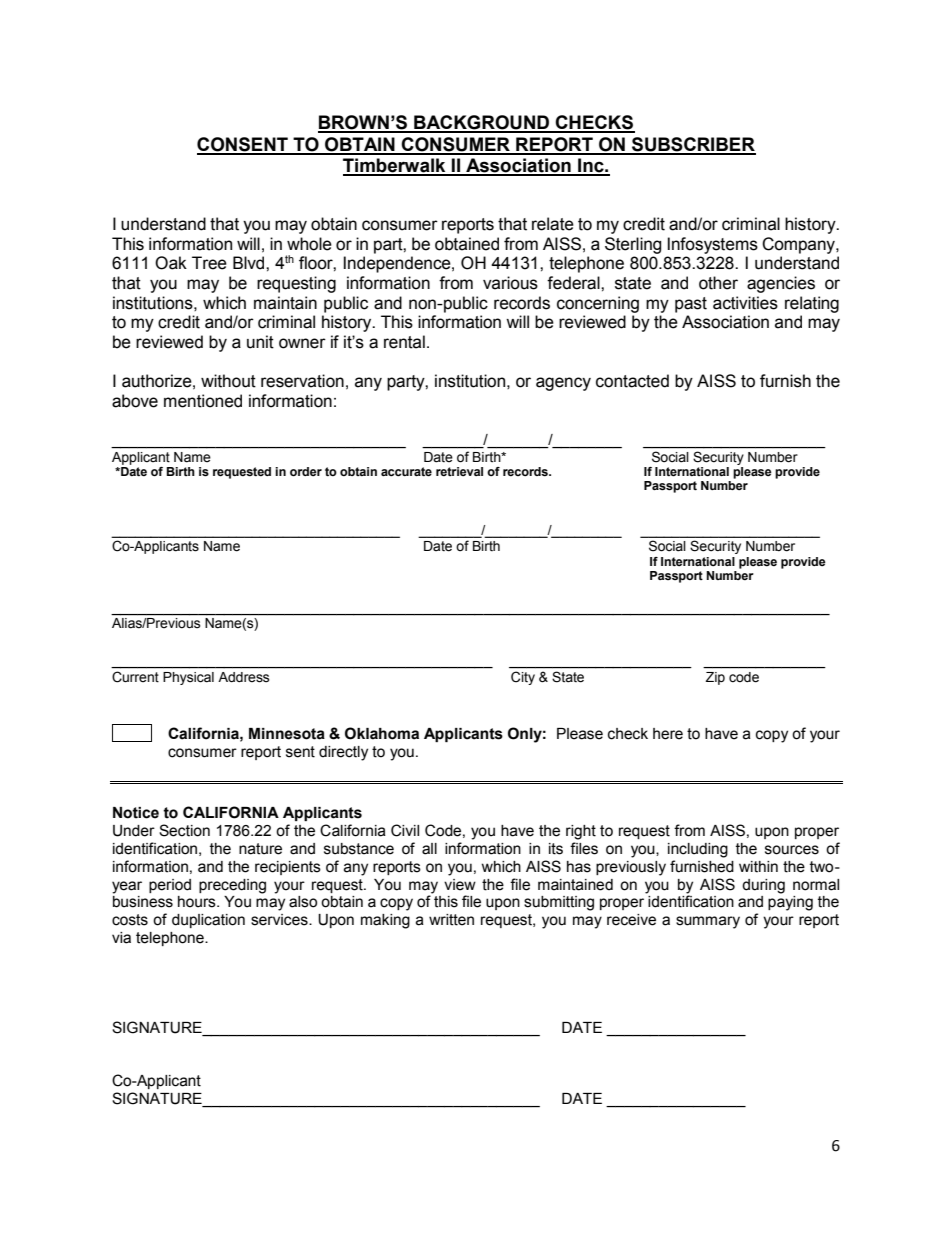 The height and width of the page is (1233, 952). I want to click on City, so click(523, 678).
